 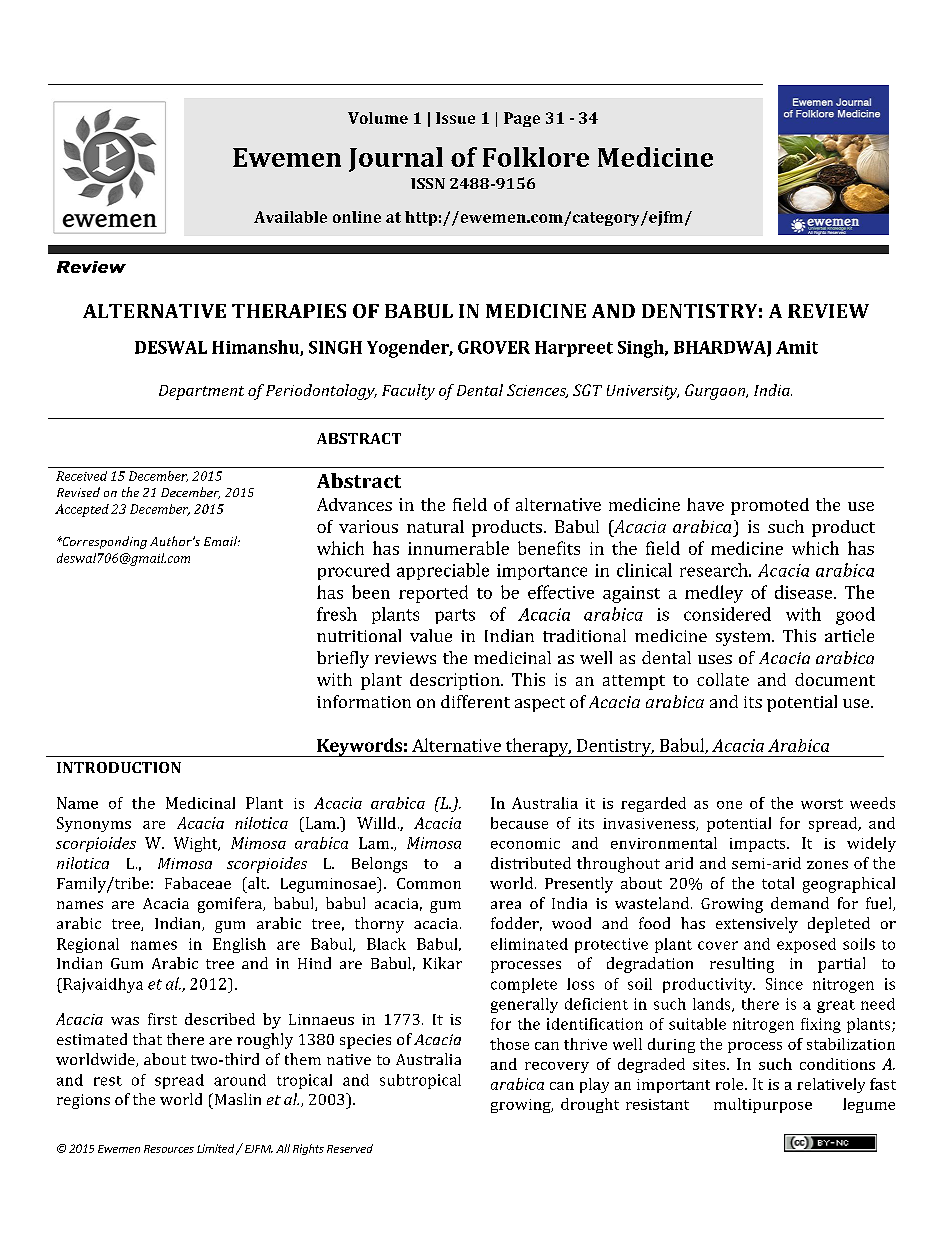 What do you see at coordinates (763, 1105) in the screenshot?
I see `multipurpose` at bounding box center [763, 1105].
